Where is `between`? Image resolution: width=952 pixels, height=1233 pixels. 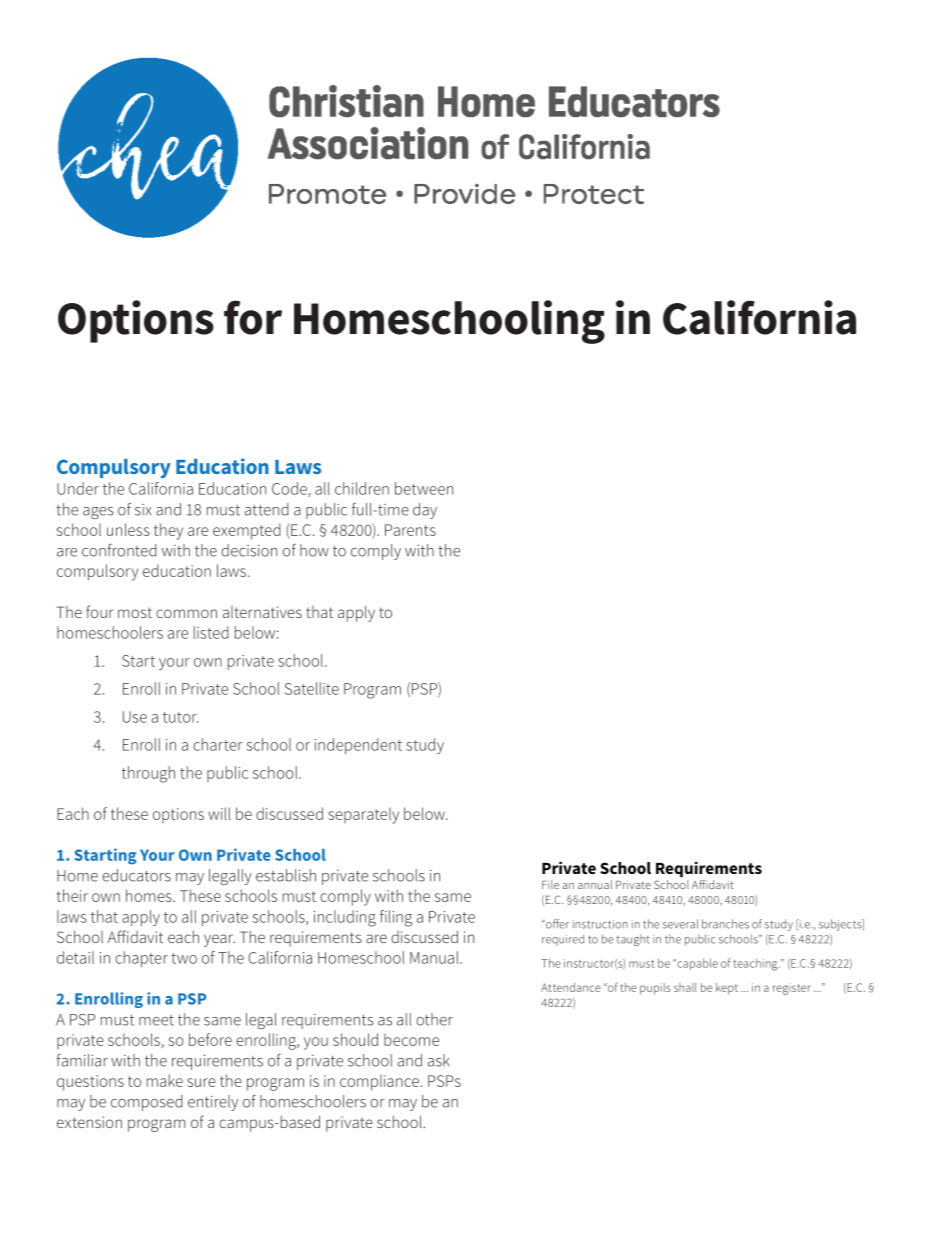
between is located at coordinates (424, 488).
